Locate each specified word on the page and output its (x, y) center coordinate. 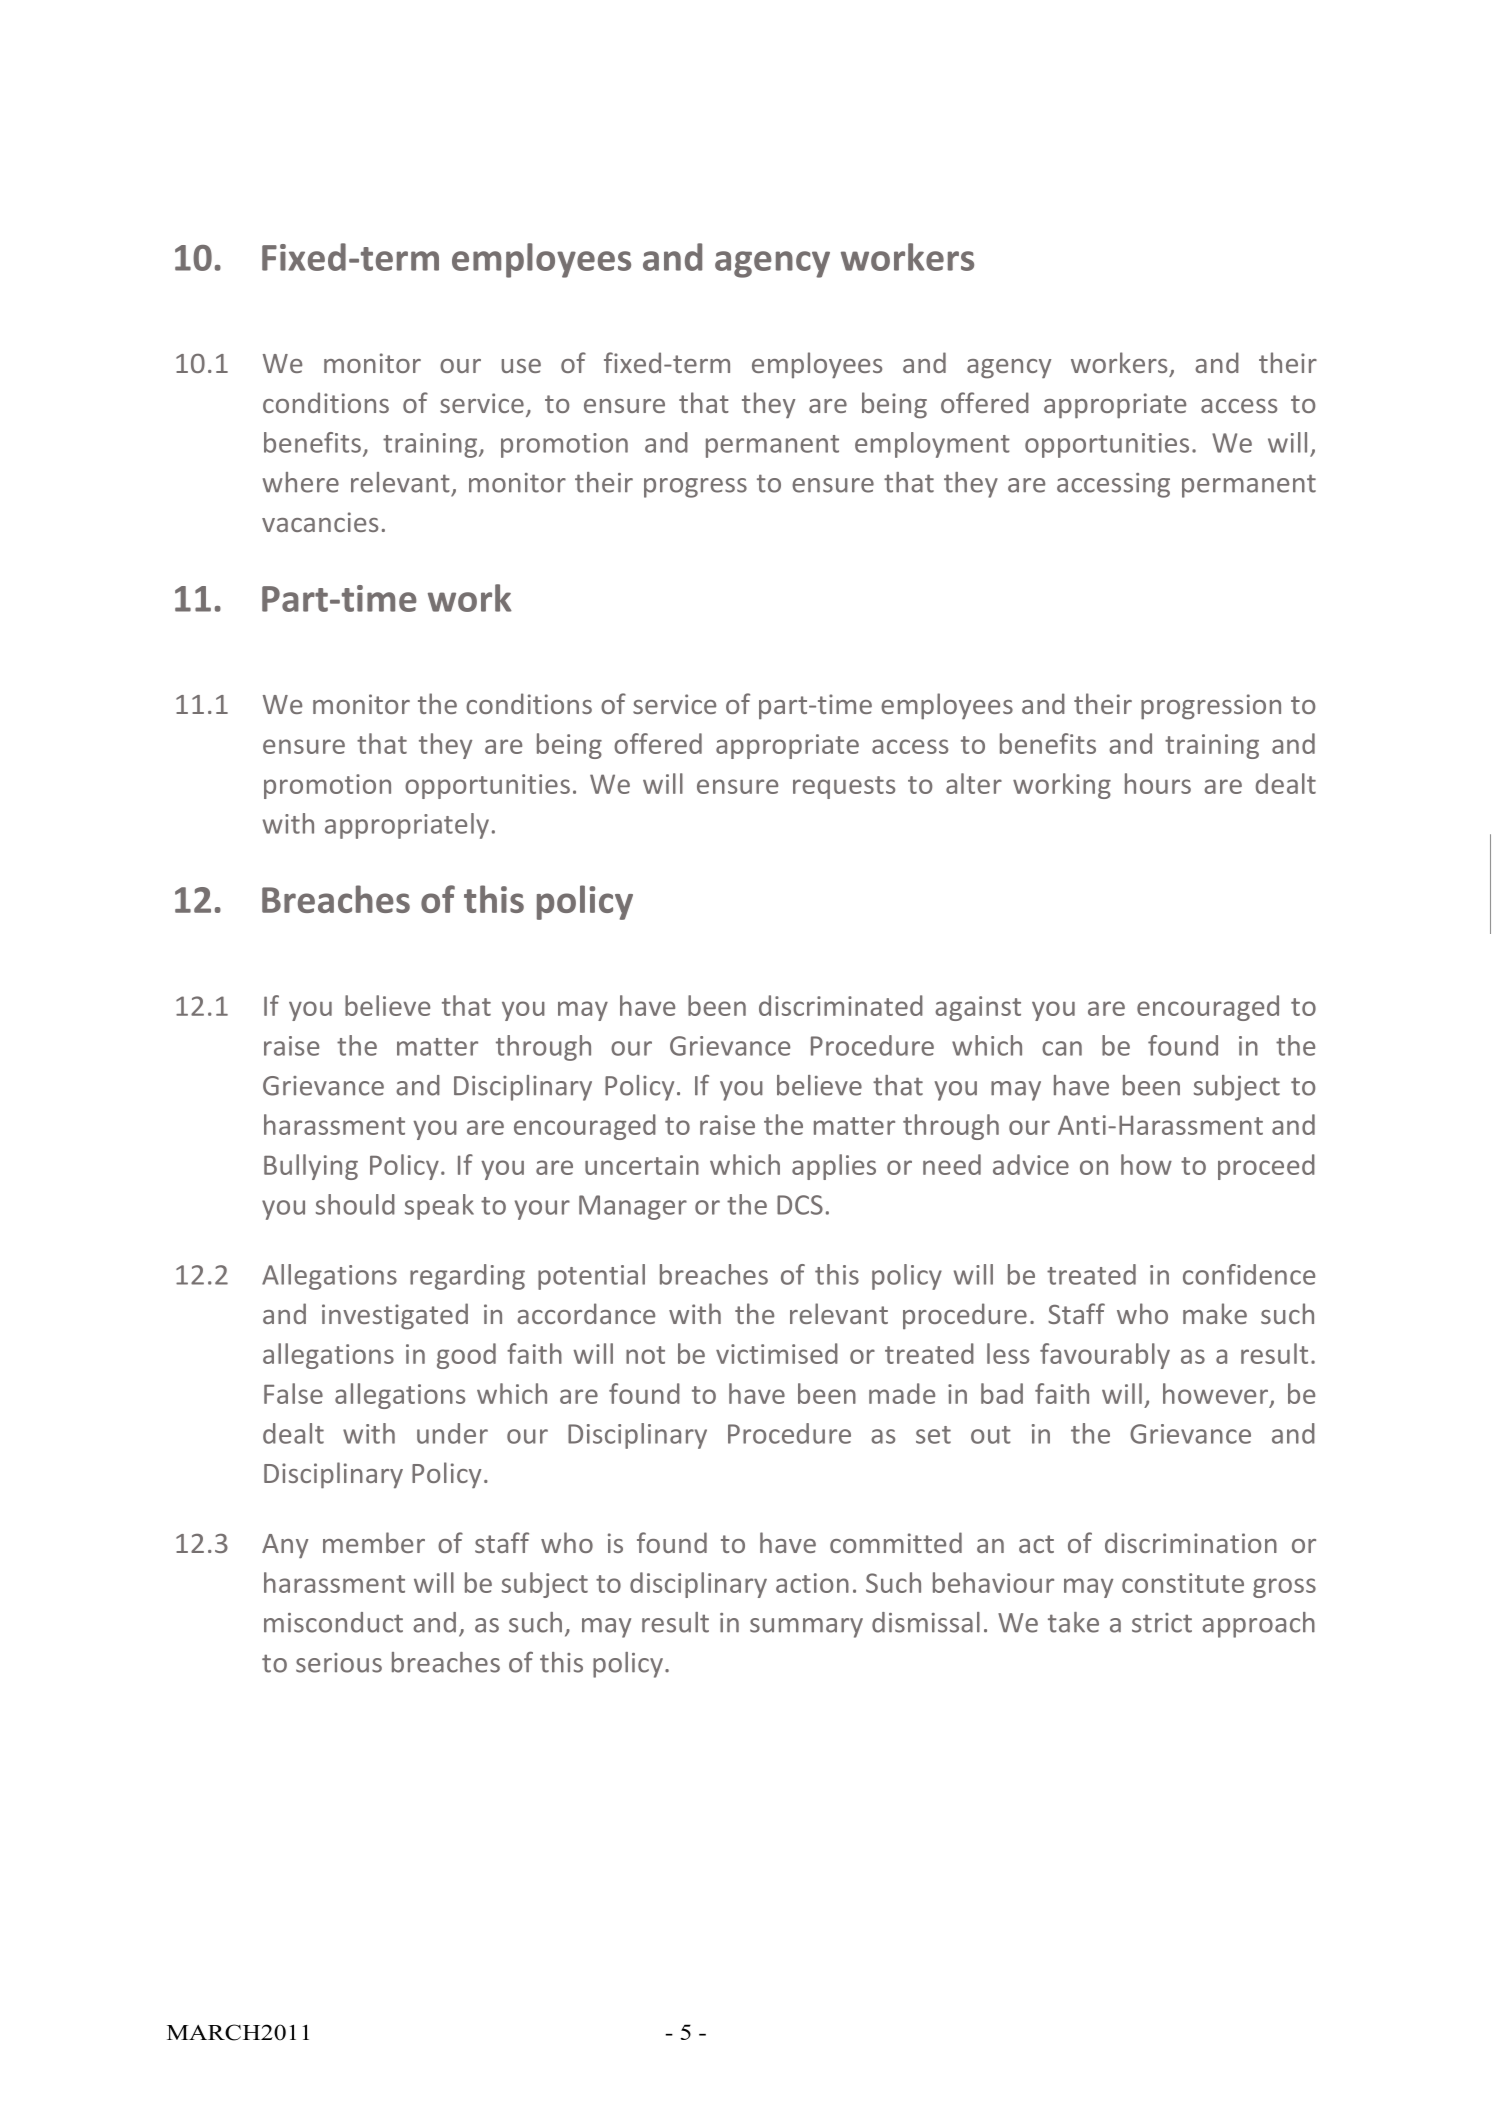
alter (974, 783)
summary (806, 1628)
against (978, 1008)
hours (1158, 783)
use (521, 366)
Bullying (311, 1167)
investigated (395, 1316)
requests (844, 787)
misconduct (333, 1622)
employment (932, 445)
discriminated (841, 1005)
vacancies (320, 522)
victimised (777, 1353)
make (1215, 1313)
